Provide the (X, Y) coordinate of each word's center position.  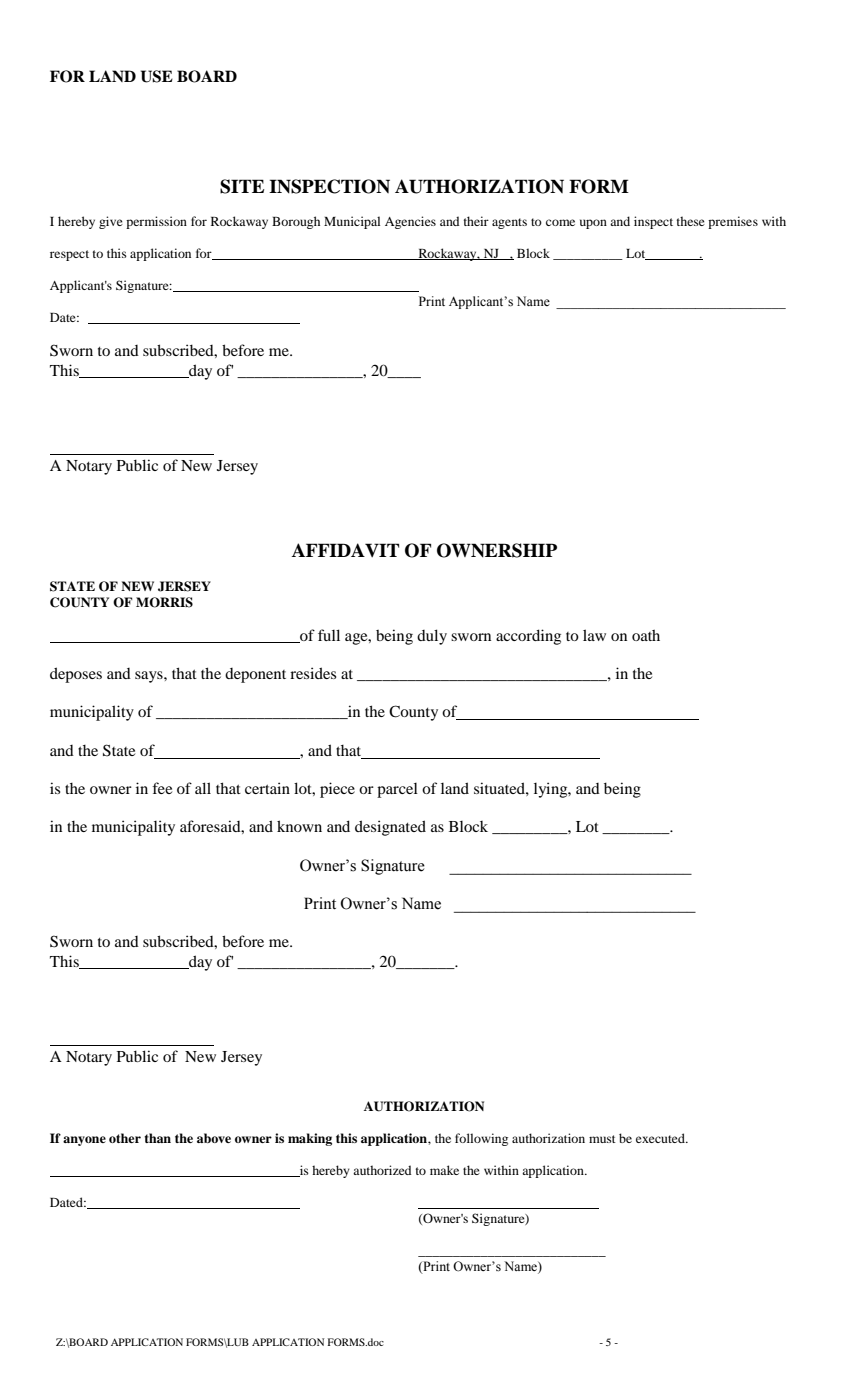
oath (646, 635)
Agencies (410, 222)
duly (432, 637)
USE (157, 76)
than (157, 1138)
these (691, 221)
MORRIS (164, 602)
